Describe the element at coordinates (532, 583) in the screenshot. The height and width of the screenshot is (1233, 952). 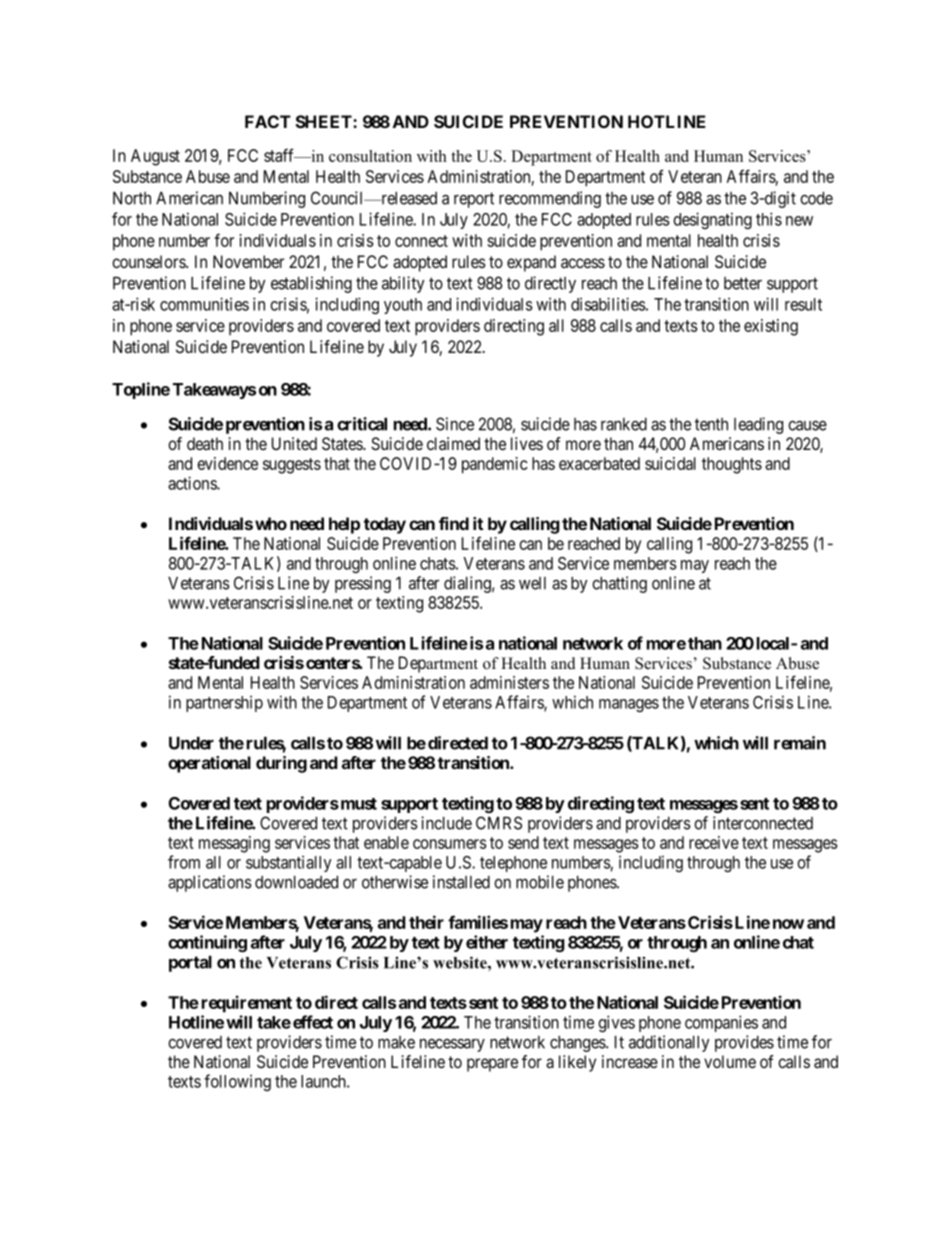
I see `well` at that location.
